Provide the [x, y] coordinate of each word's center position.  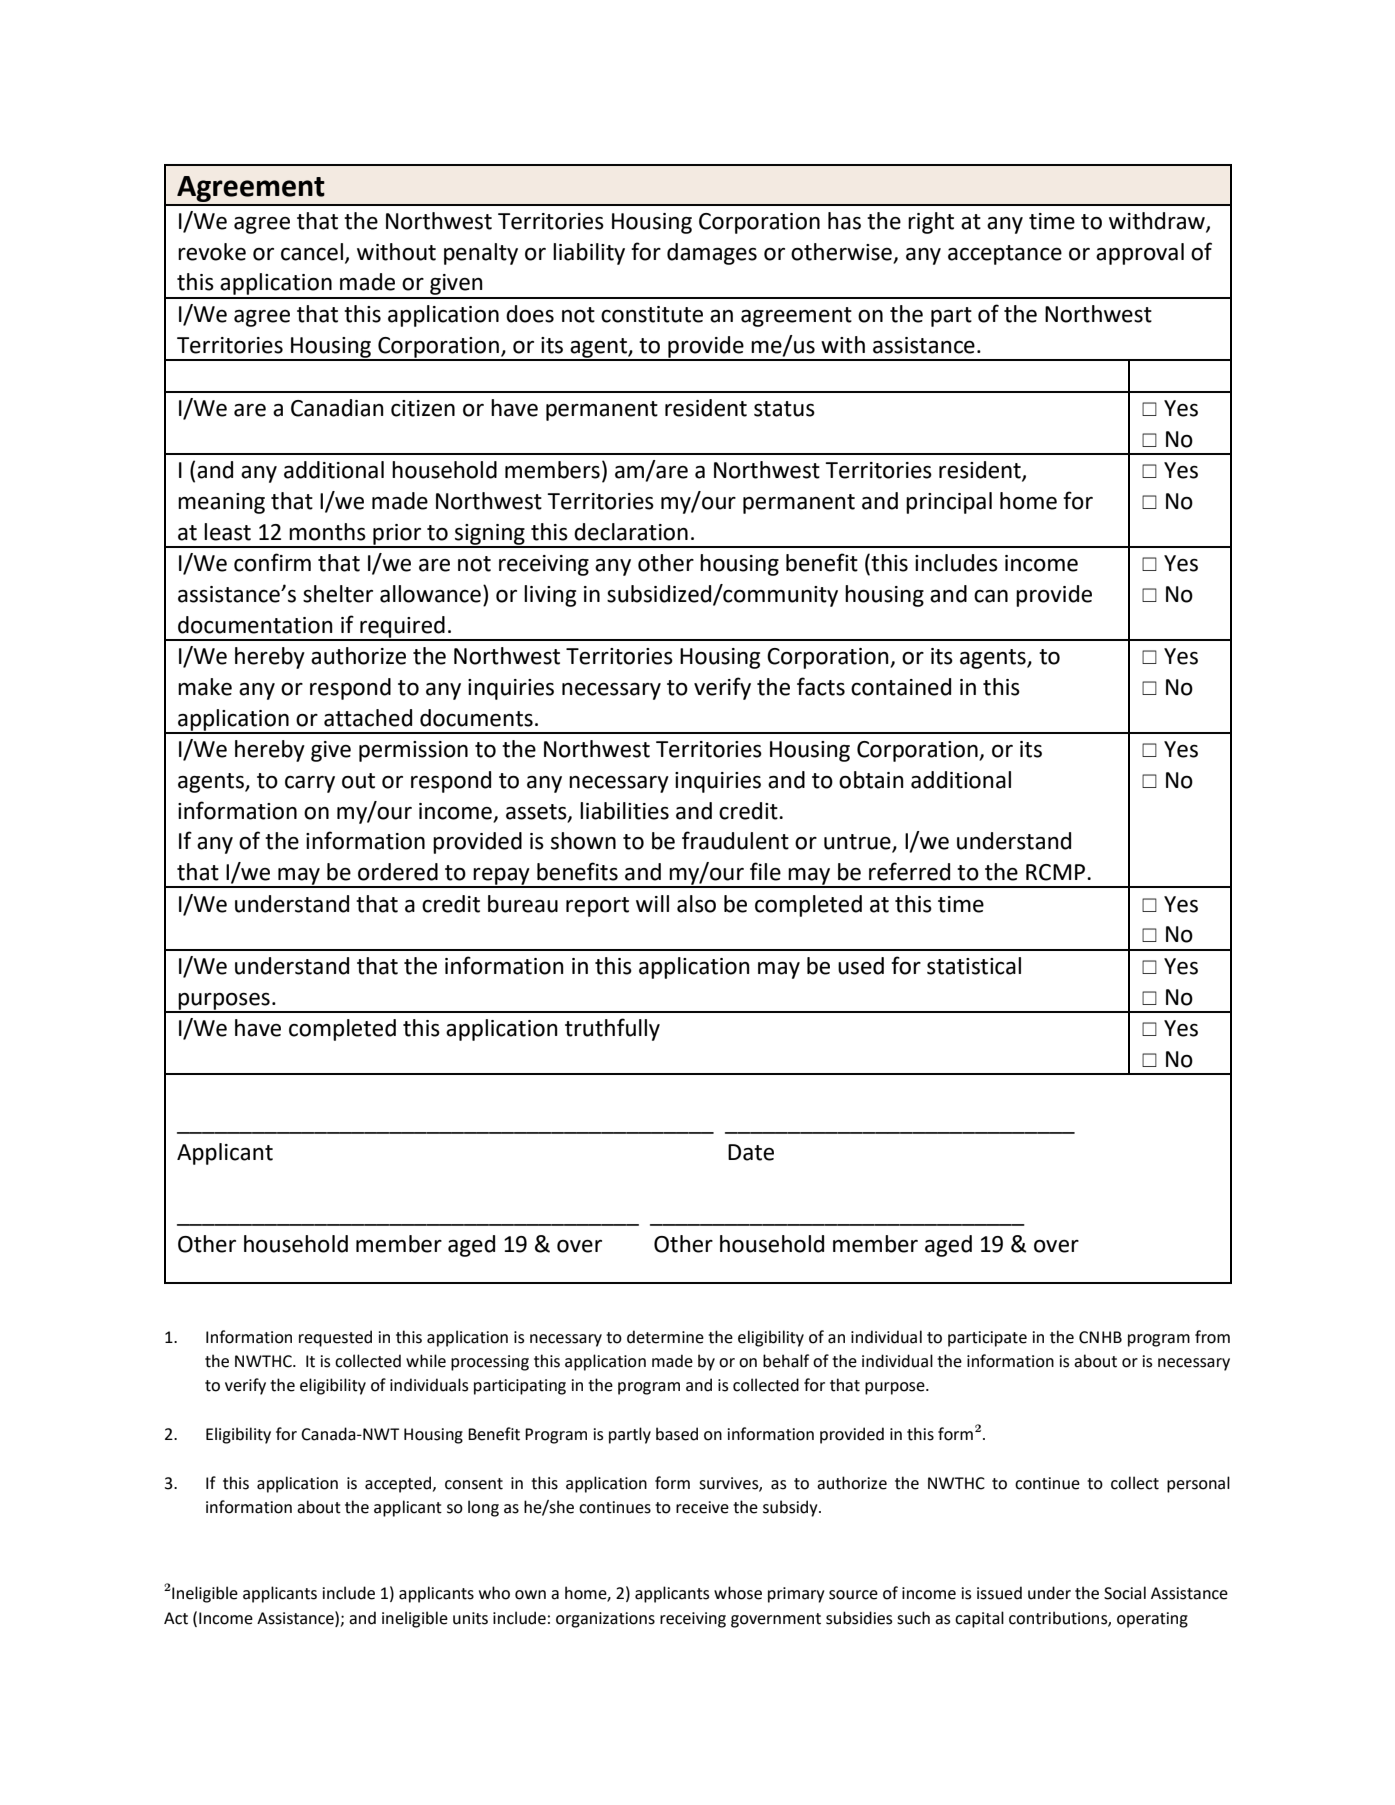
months [327, 532]
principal [949, 503]
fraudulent [735, 840]
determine [665, 1337]
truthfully [612, 1029]
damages [712, 254]
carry [310, 784]
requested [335, 1338]
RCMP [1055, 872]
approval [1140, 254]
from [1212, 1337]
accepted [399, 1484]
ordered [398, 872]
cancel [312, 252]
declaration [631, 532]
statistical [974, 966]
